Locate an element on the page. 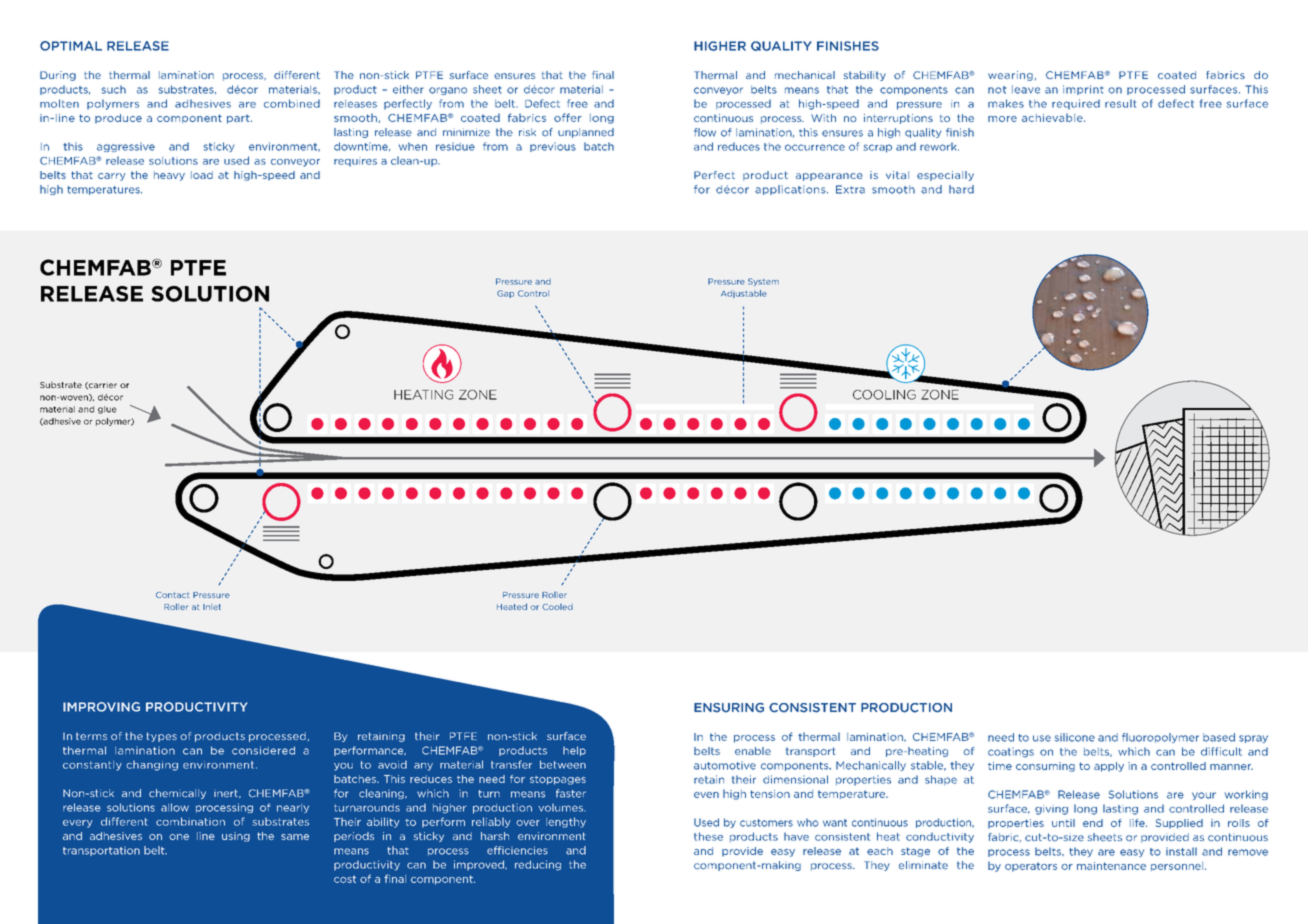 The image size is (1308, 924). imprint is located at coordinates (1083, 90).
